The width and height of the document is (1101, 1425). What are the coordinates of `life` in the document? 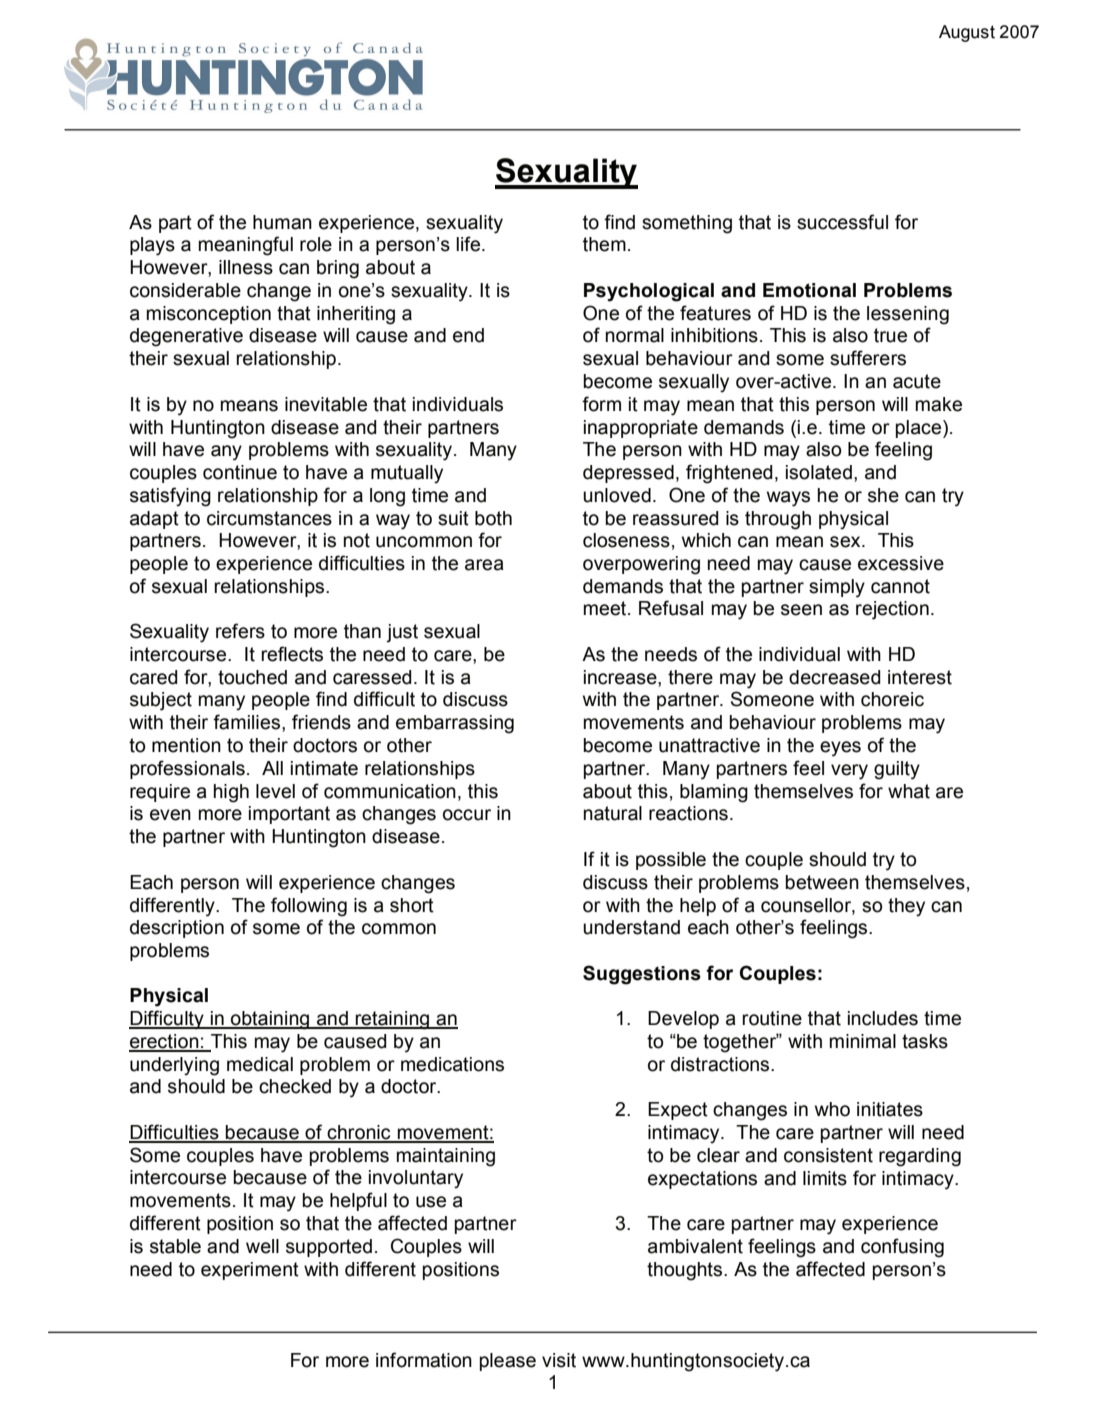 It's located at (469, 244).
